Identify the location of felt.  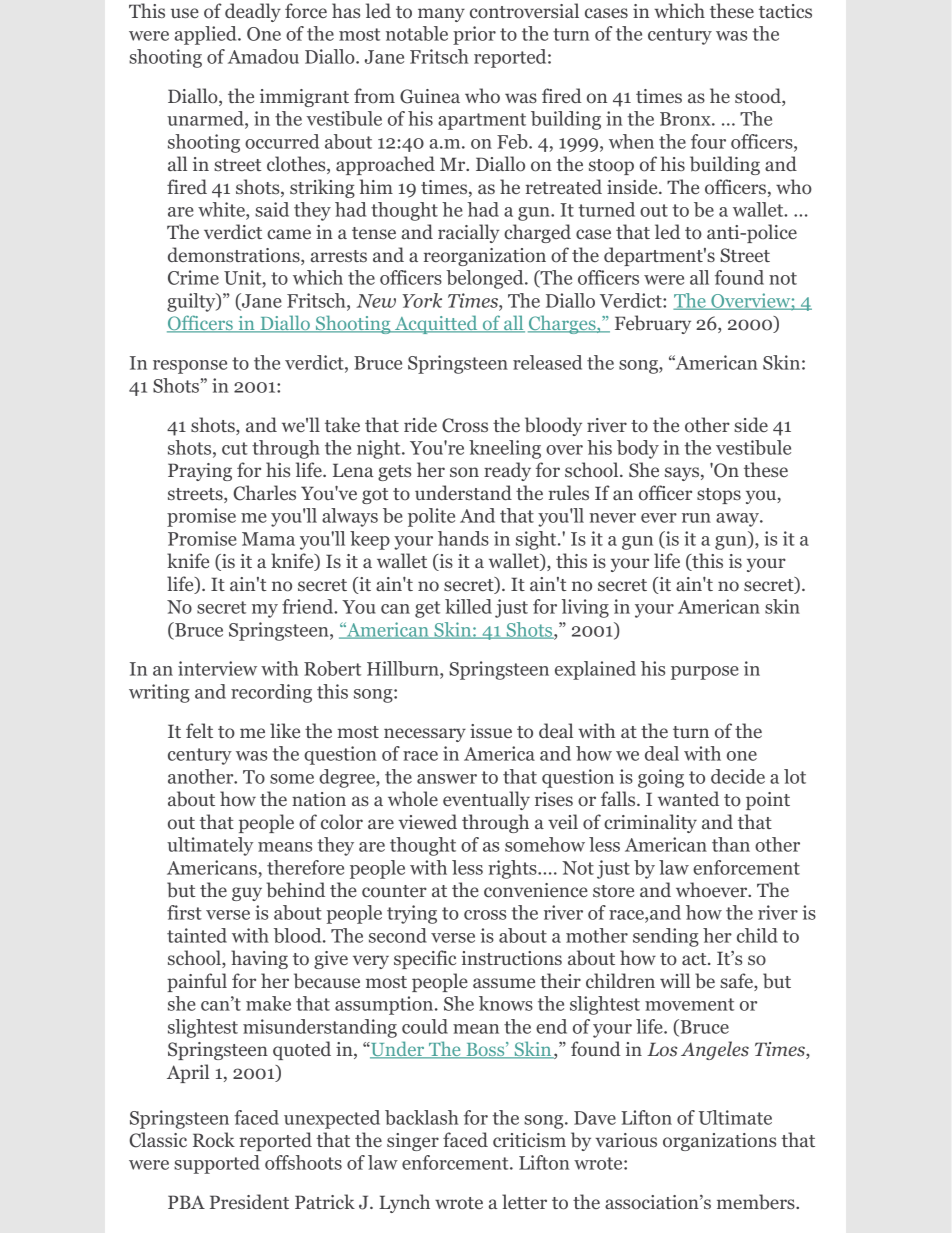
(199, 730).
